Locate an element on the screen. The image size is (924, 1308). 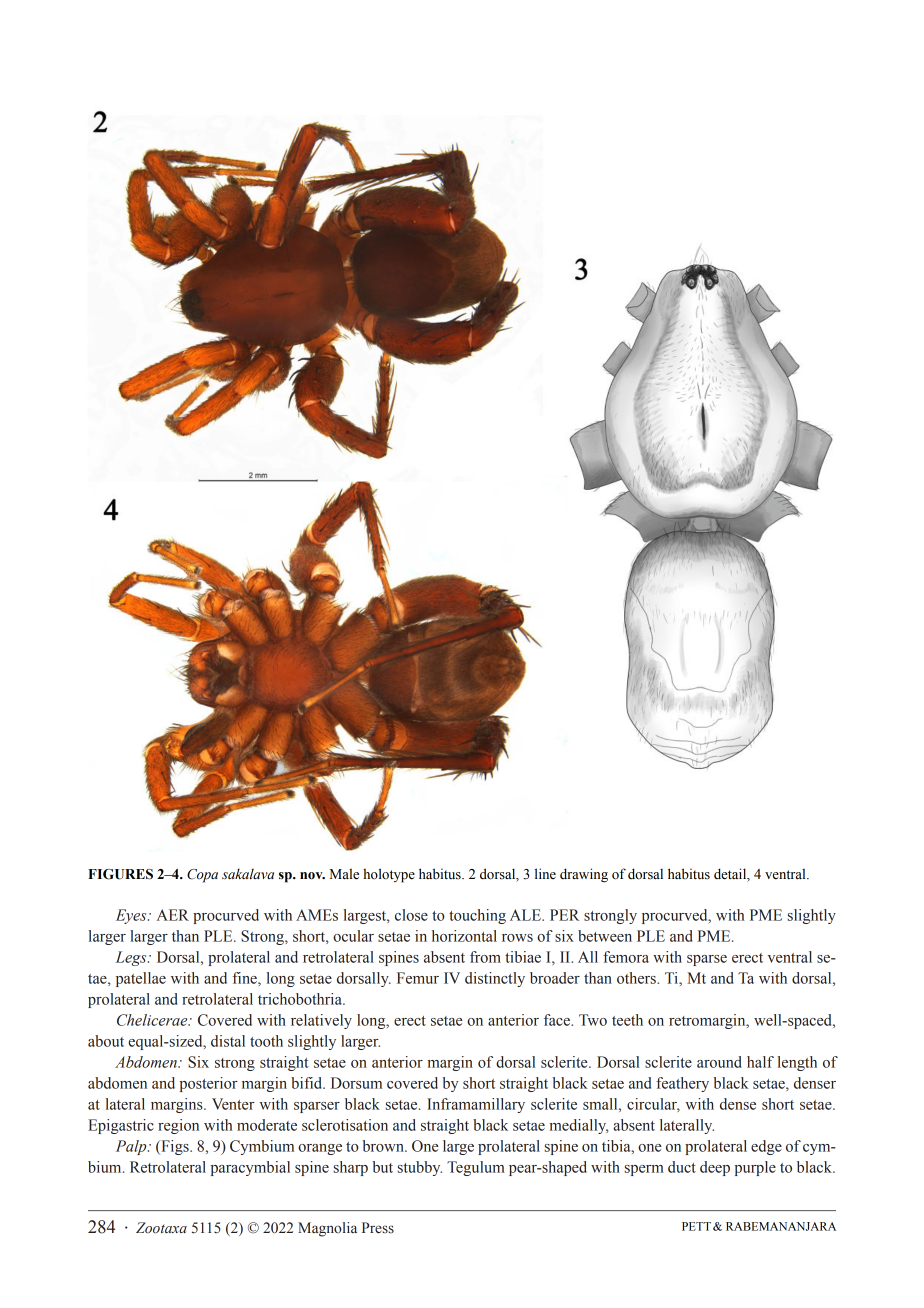
Dorsum is located at coordinates (356, 1083).
